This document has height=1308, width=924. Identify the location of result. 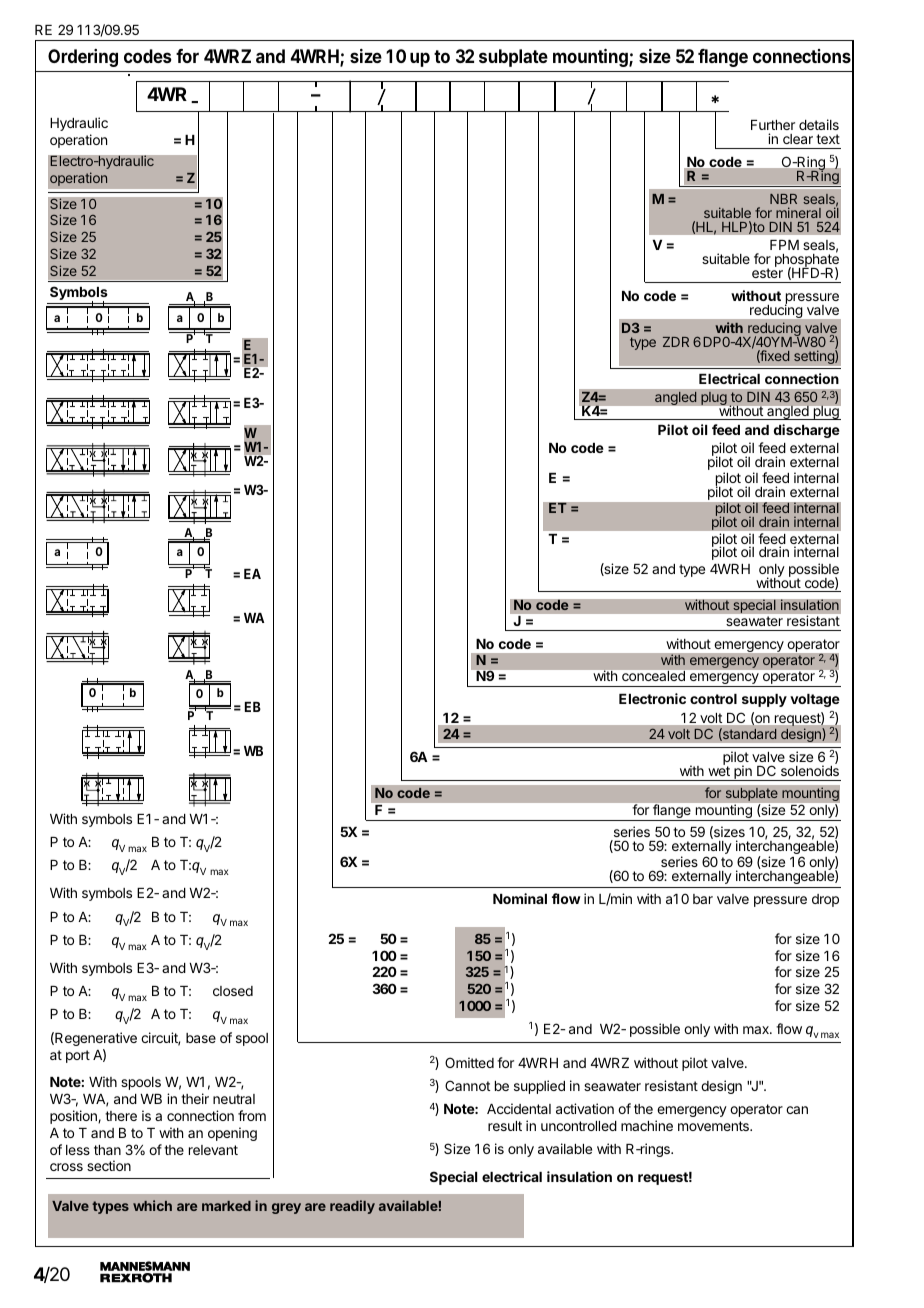
(505, 1126).
